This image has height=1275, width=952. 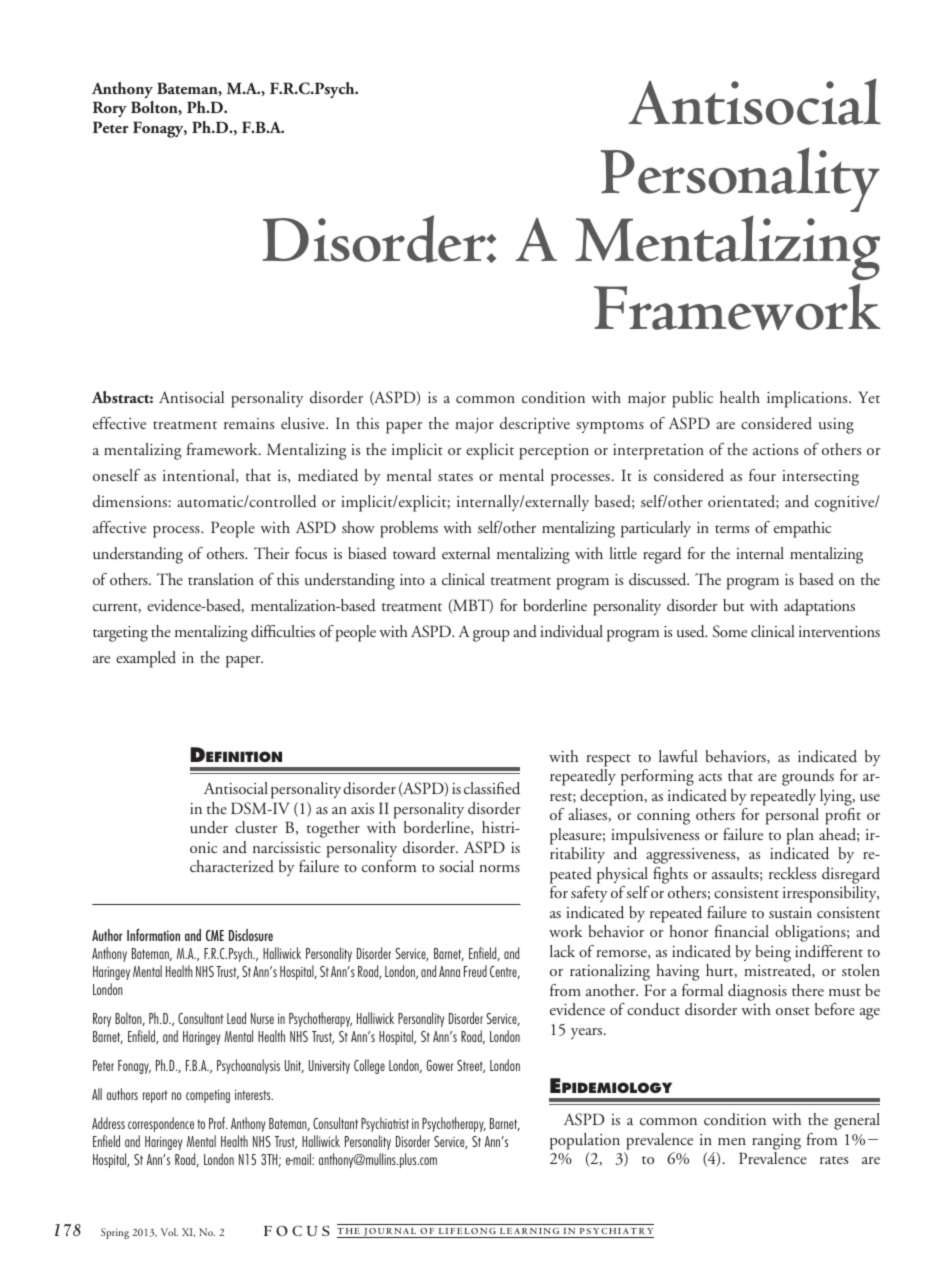 I want to click on remains, so click(x=249, y=423).
